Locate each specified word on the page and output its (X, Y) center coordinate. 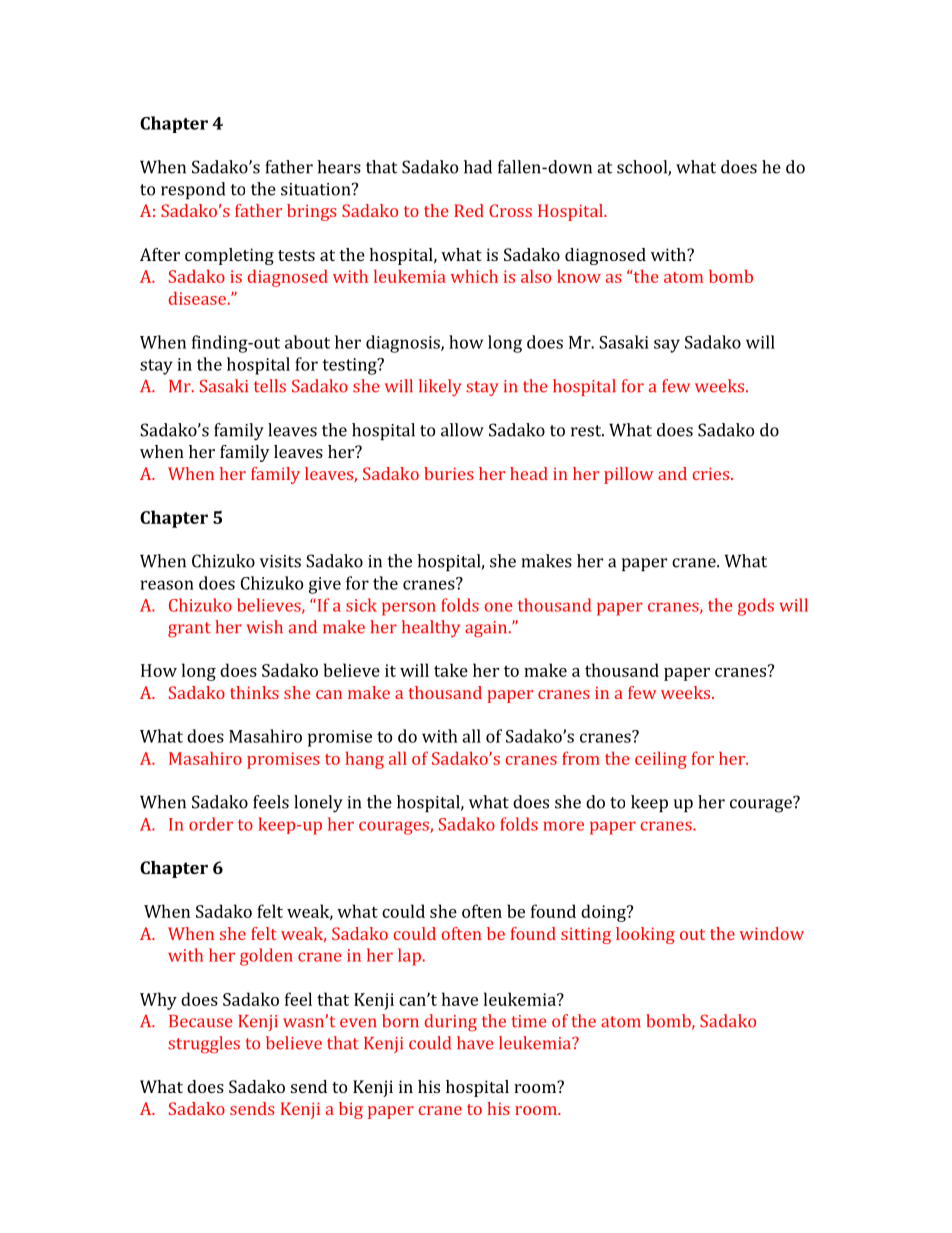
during (451, 1023)
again (487, 629)
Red (469, 210)
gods (756, 607)
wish (264, 627)
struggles (204, 1045)
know (579, 276)
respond (193, 190)
